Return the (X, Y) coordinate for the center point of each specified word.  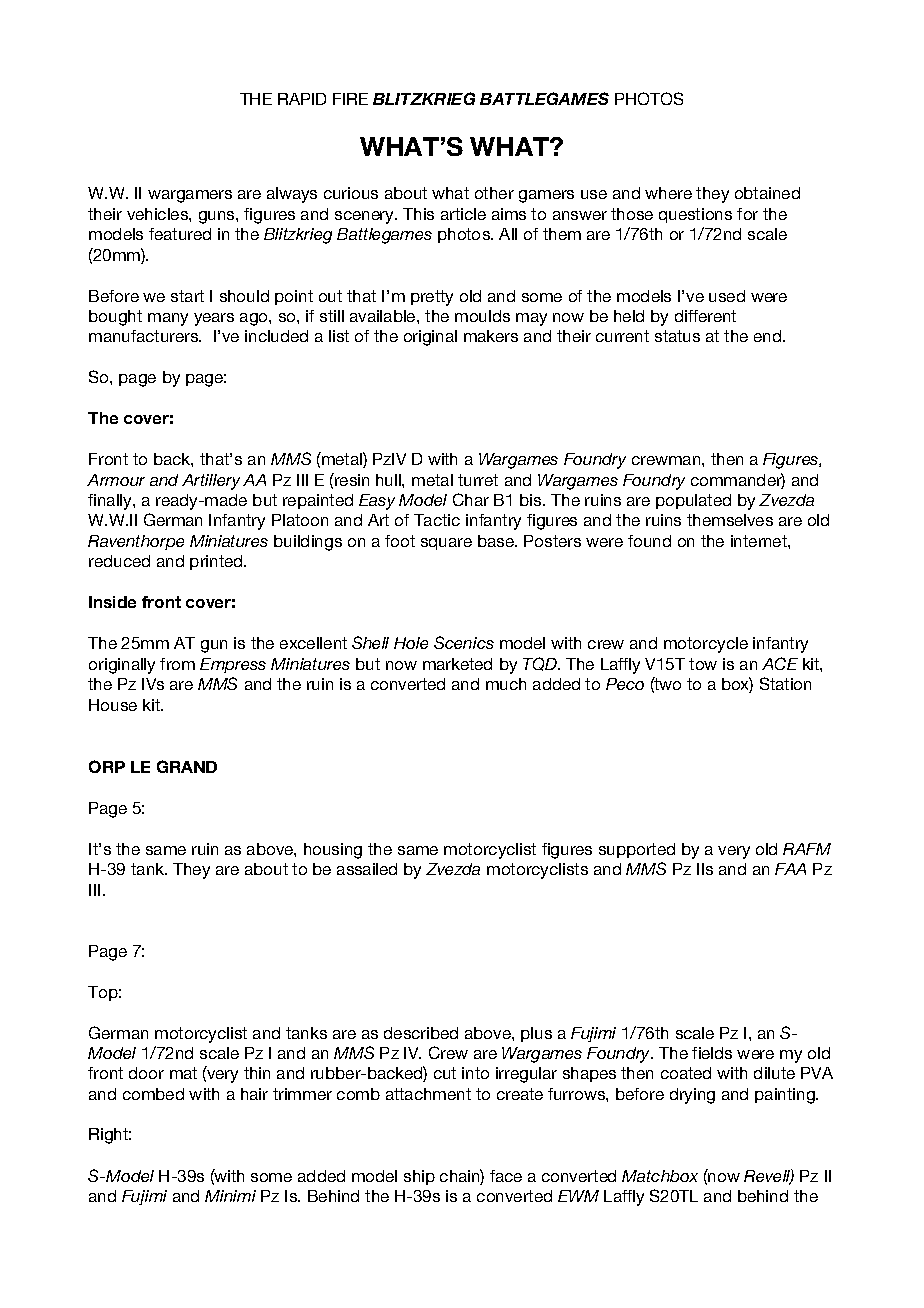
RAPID (302, 99)
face (506, 1176)
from (177, 664)
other (494, 193)
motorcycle (706, 645)
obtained (767, 193)
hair (254, 1094)
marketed (457, 664)
